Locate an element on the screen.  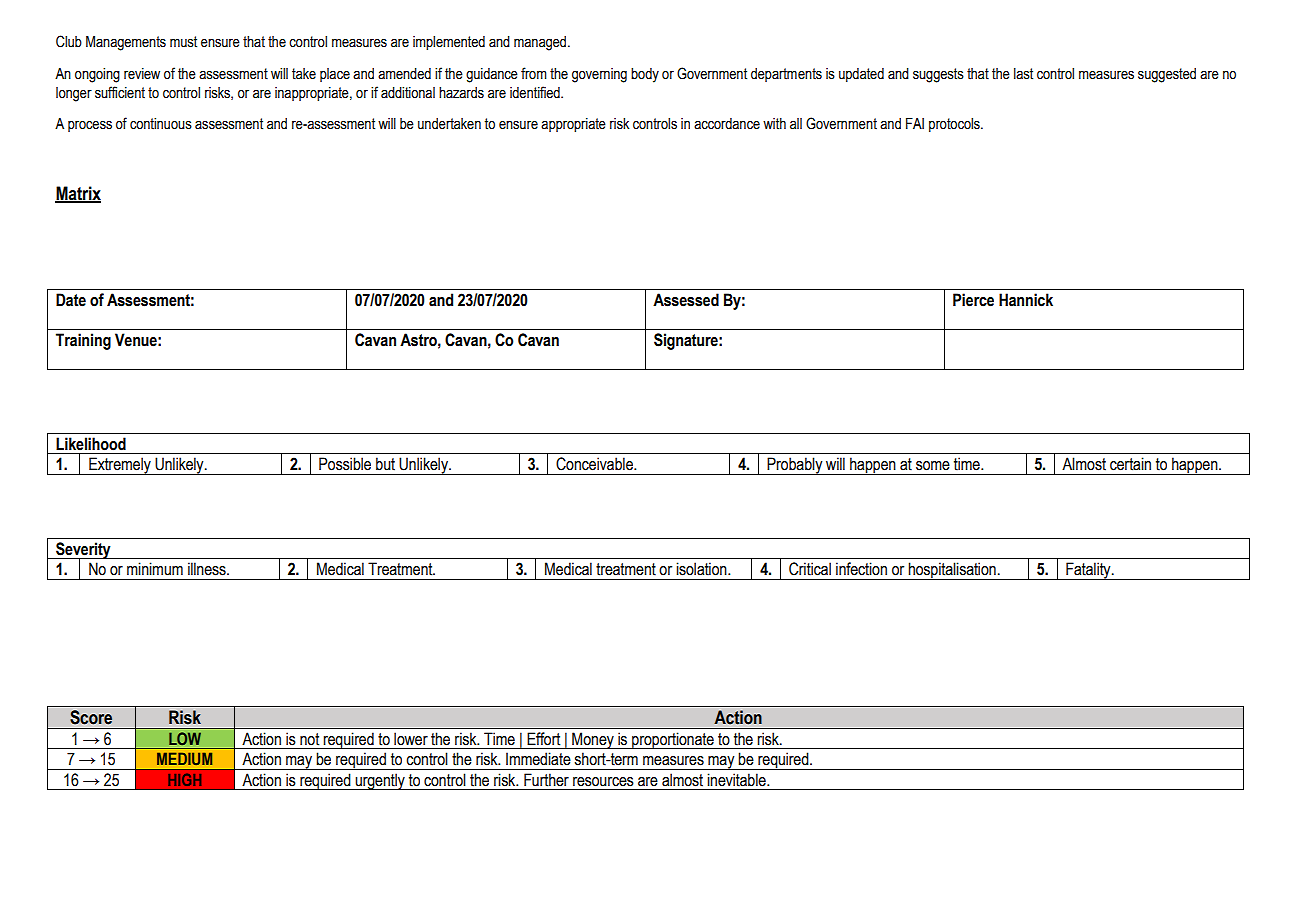
Fatality is located at coordinates (1088, 571).
